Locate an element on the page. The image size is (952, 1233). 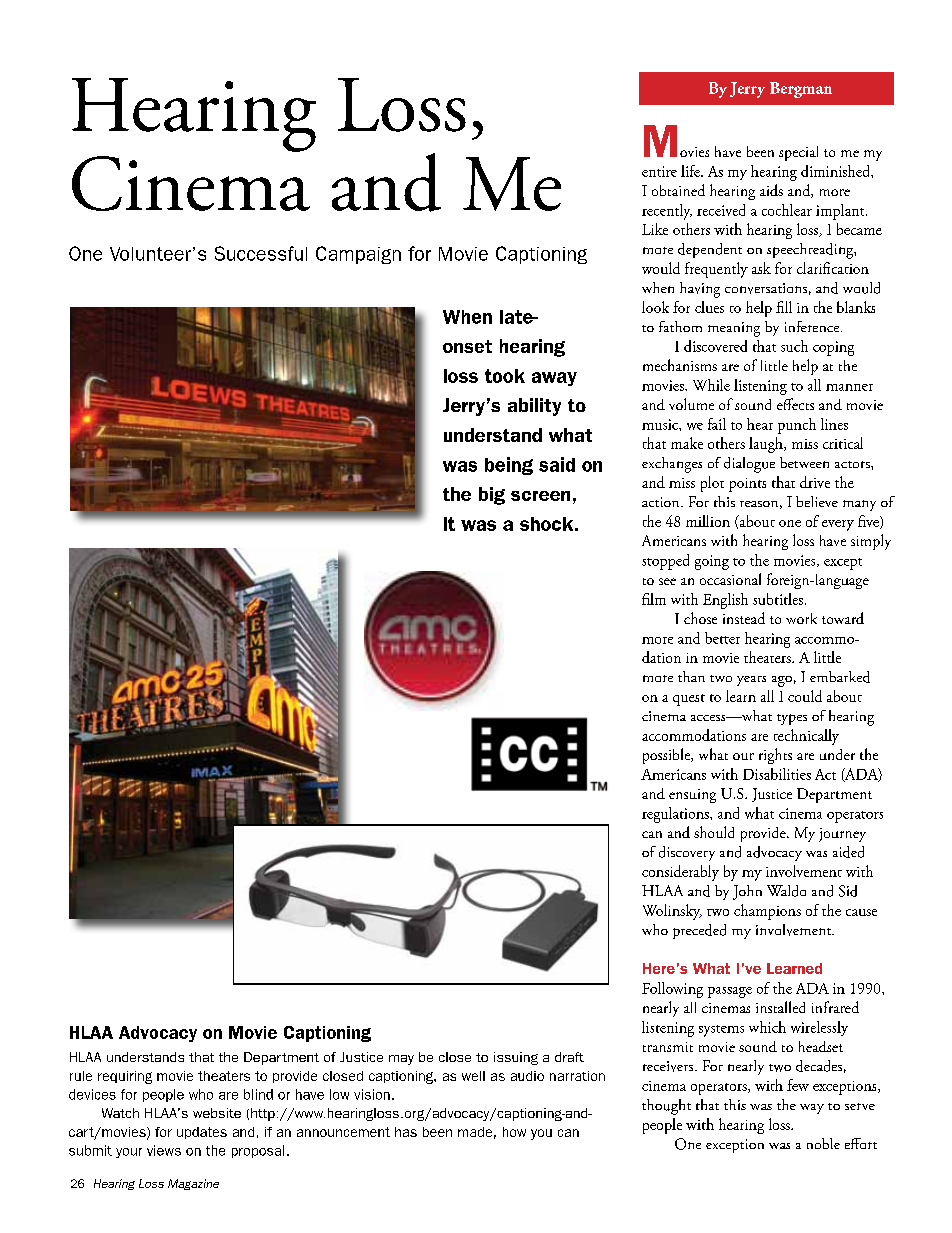
special is located at coordinates (798, 153).
